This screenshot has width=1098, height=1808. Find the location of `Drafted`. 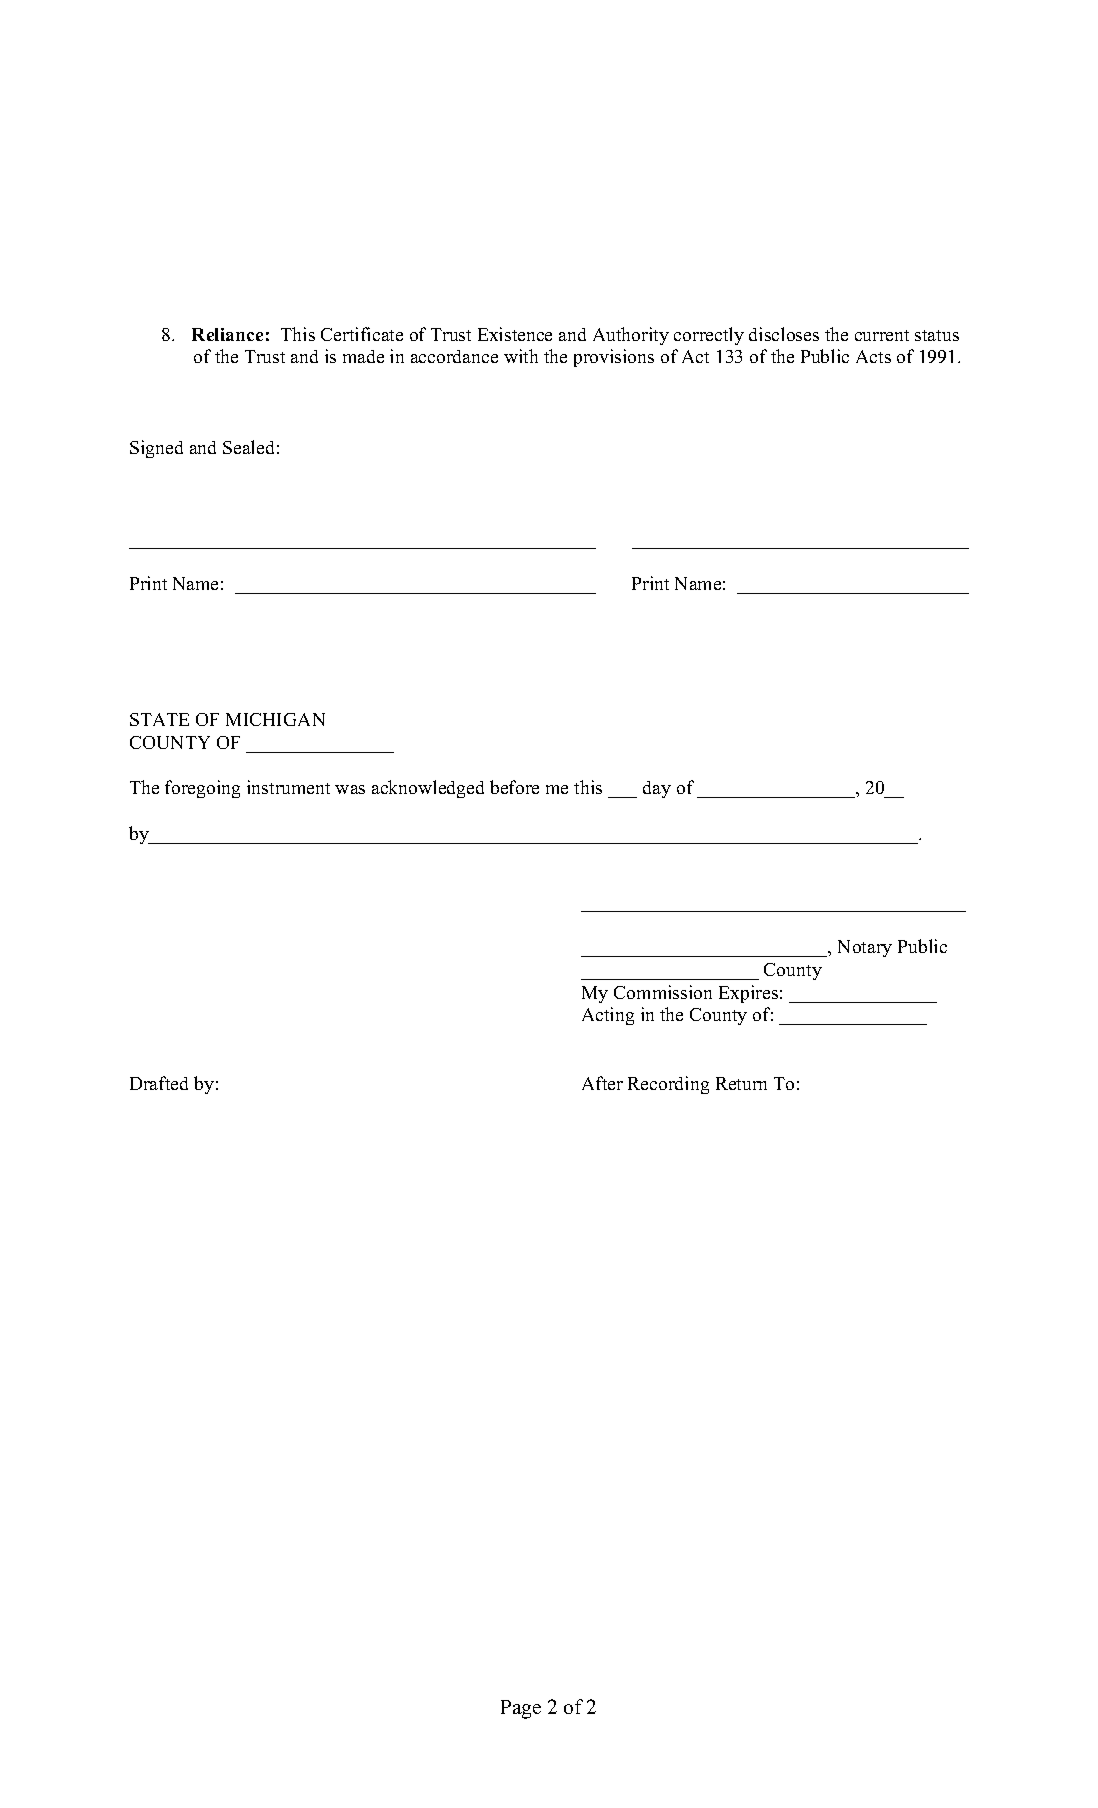

Drafted is located at coordinates (159, 1083).
